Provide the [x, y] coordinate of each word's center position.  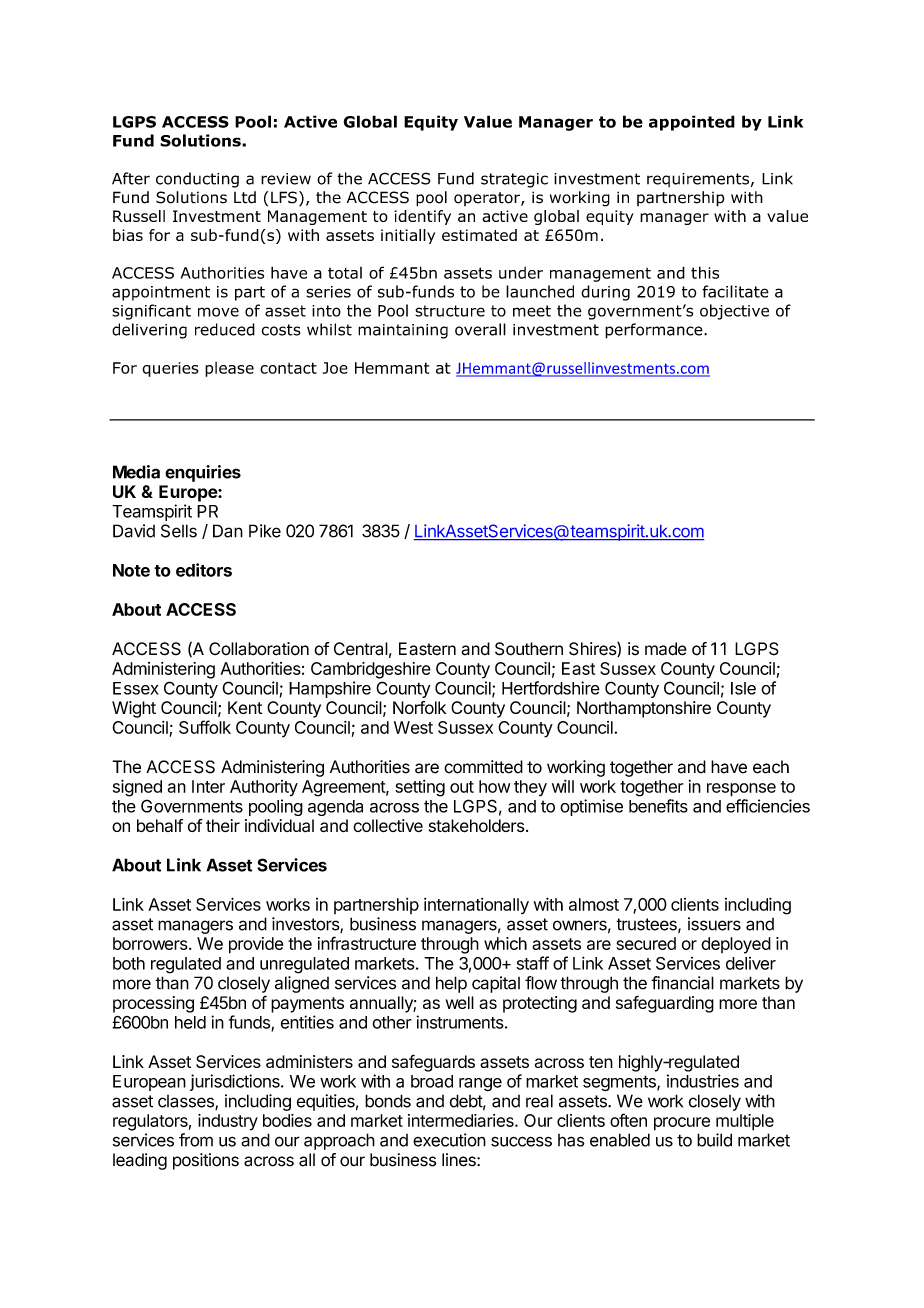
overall [480, 329]
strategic [514, 180]
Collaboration [259, 649]
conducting [197, 180]
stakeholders [477, 826]
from [196, 1140]
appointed [692, 123]
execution [449, 1140]
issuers [714, 924]
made [666, 649]
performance [655, 331]
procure [682, 1124]
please [229, 369]
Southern [529, 649]
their [223, 826]
